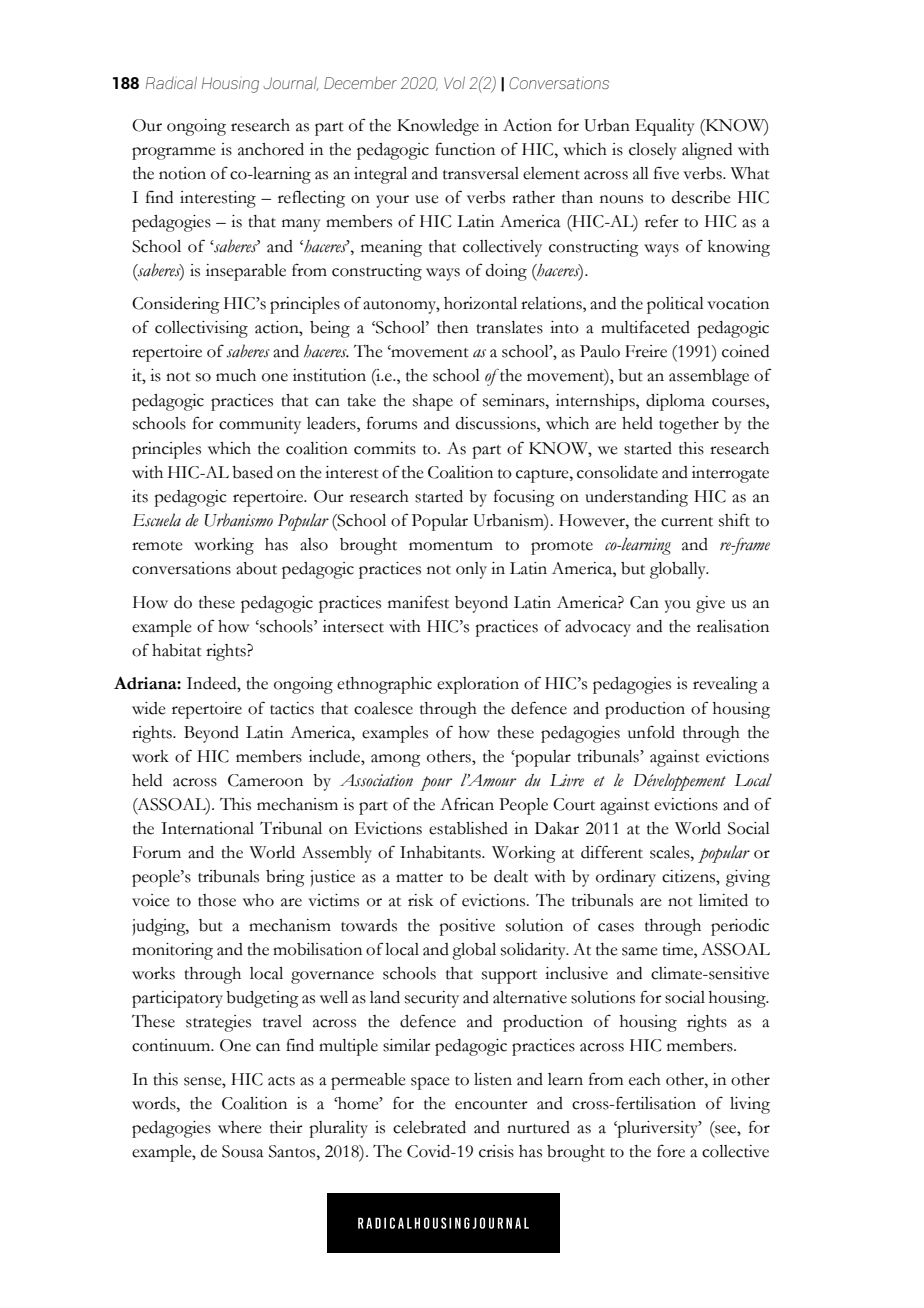 The width and height of the screenshot is (924, 1308). What do you see at coordinates (265, 780) in the screenshot?
I see `Cameroon` at bounding box center [265, 780].
